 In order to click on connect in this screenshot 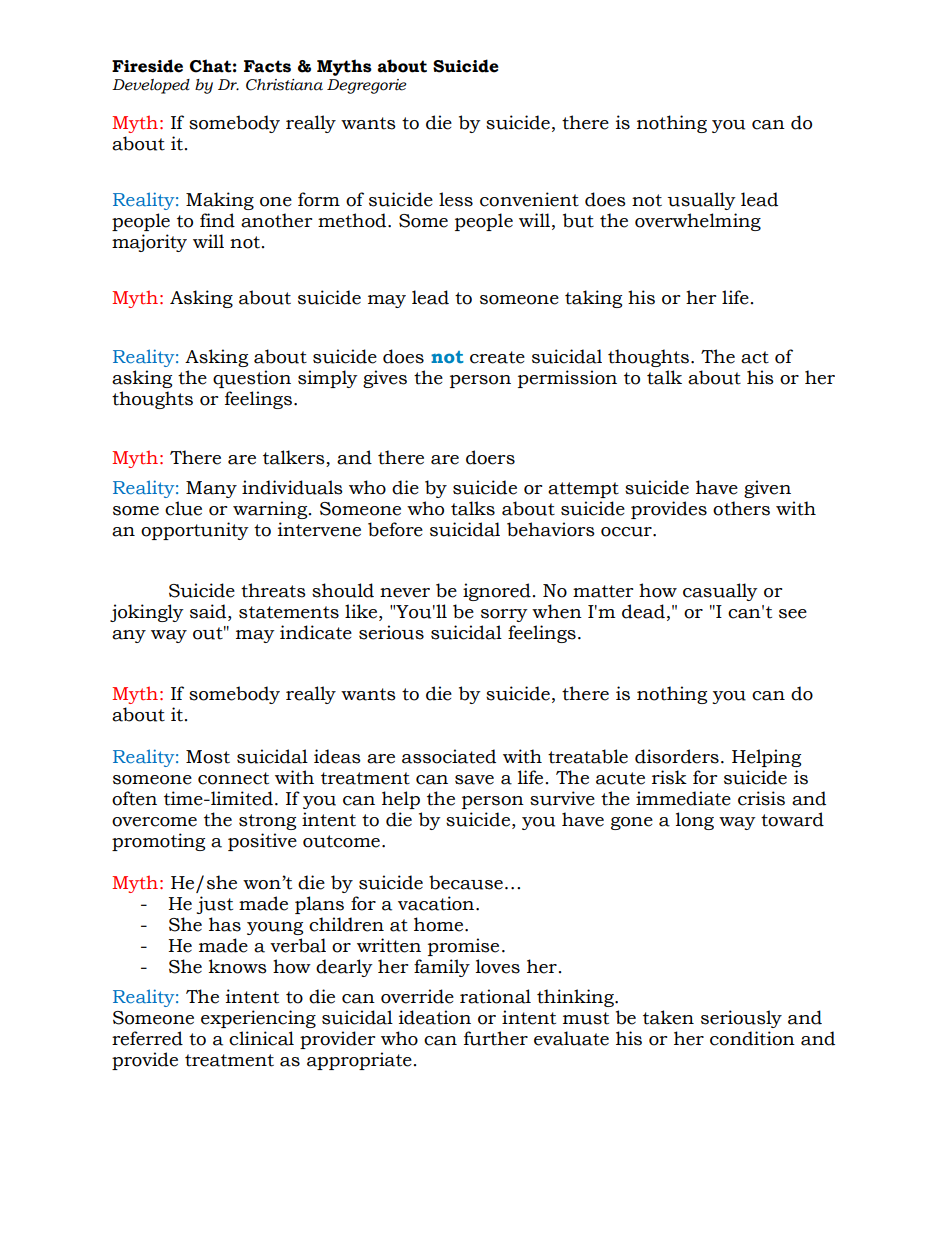, I will do `click(233, 778)`.
